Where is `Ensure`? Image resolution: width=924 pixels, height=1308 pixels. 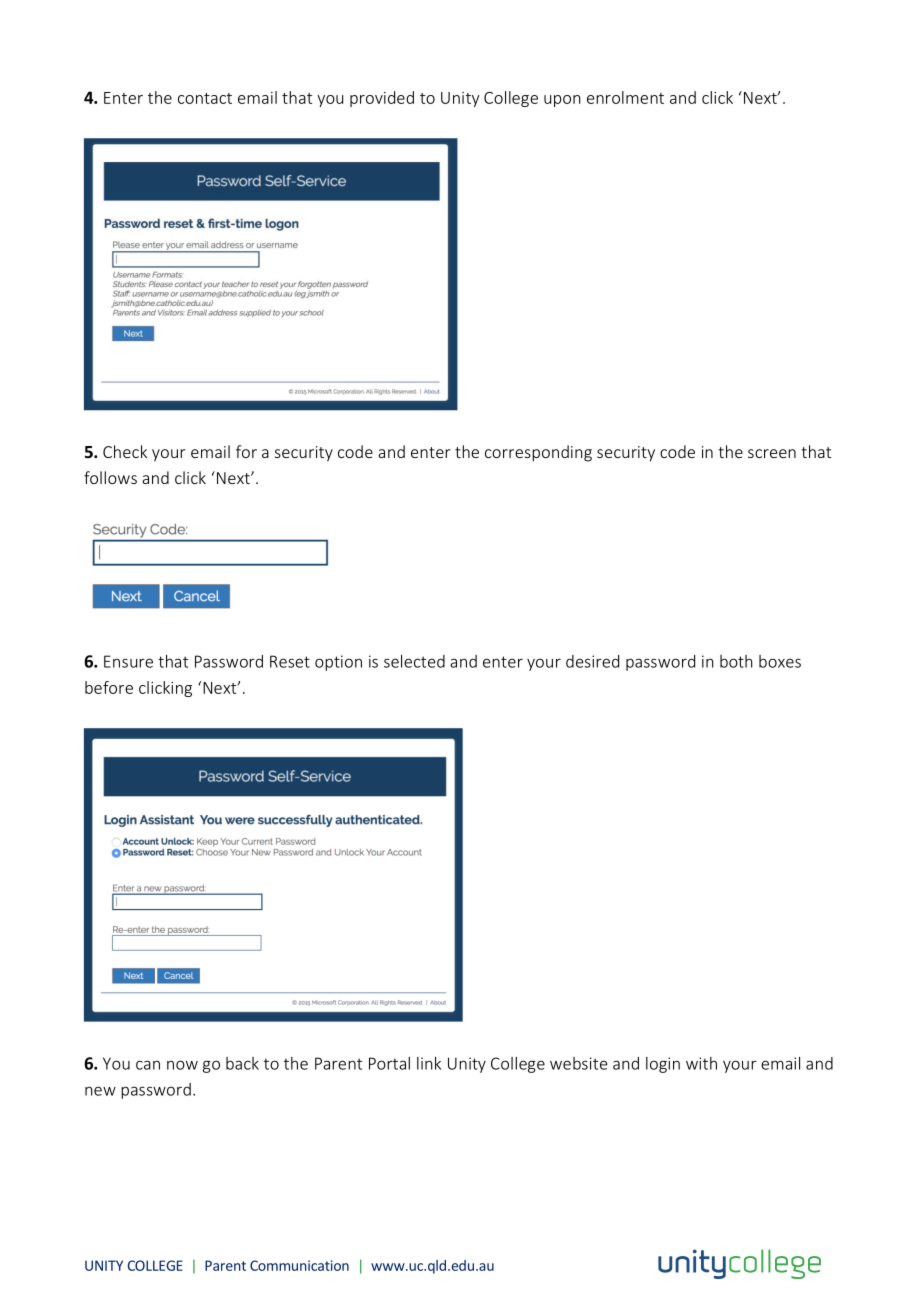
Ensure is located at coordinates (128, 661).
